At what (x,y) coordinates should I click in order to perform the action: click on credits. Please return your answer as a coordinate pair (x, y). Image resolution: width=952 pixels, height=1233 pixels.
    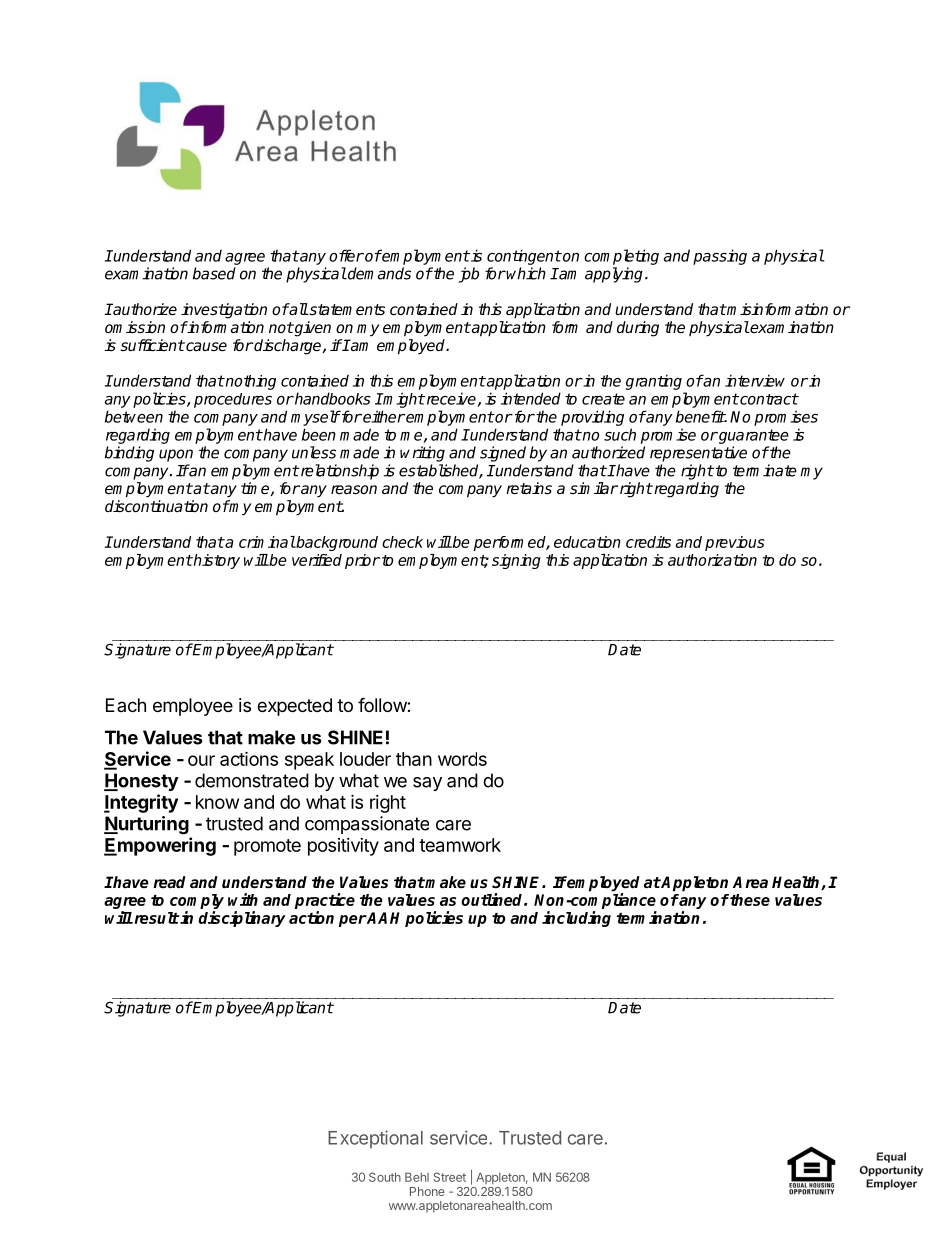
    Looking at the image, I should click on (648, 542).
